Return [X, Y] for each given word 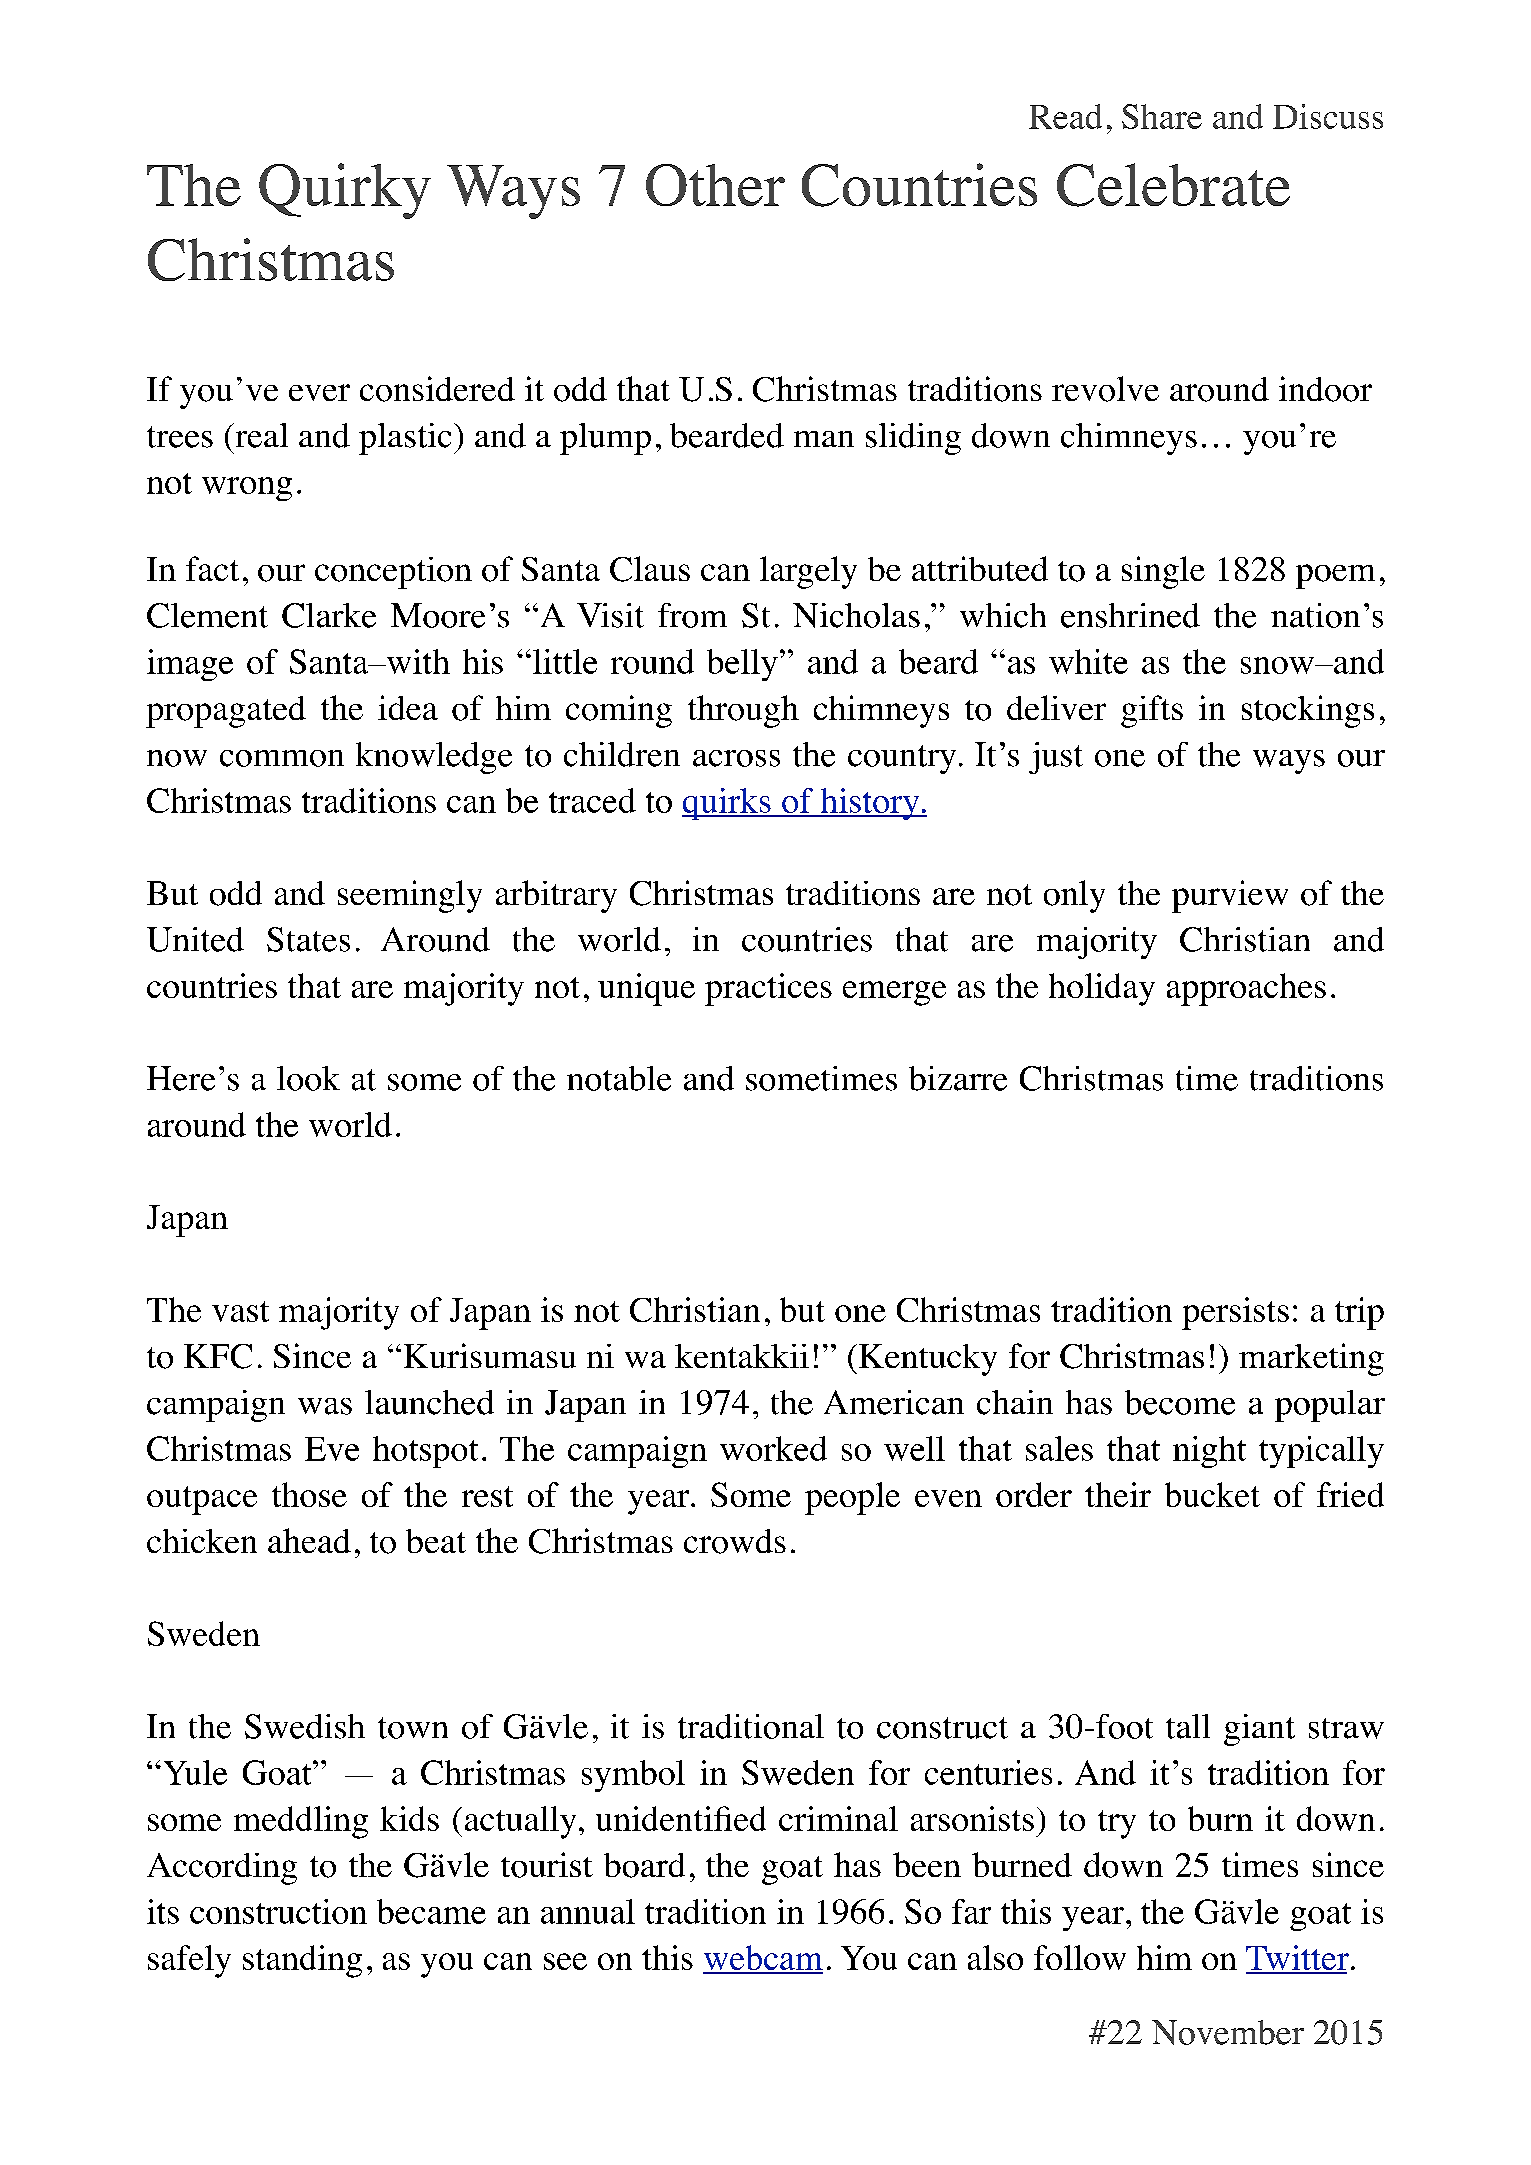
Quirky [345, 191]
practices [768, 989]
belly [742, 665]
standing [302, 1961]
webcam [763, 1959]
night [1209, 1452]
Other [715, 185]
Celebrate [1173, 185]
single [1163, 572]
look [308, 1078]
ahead [309, 1540]
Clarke [329, 615]
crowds [735, 1541]
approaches [1246, 989]
